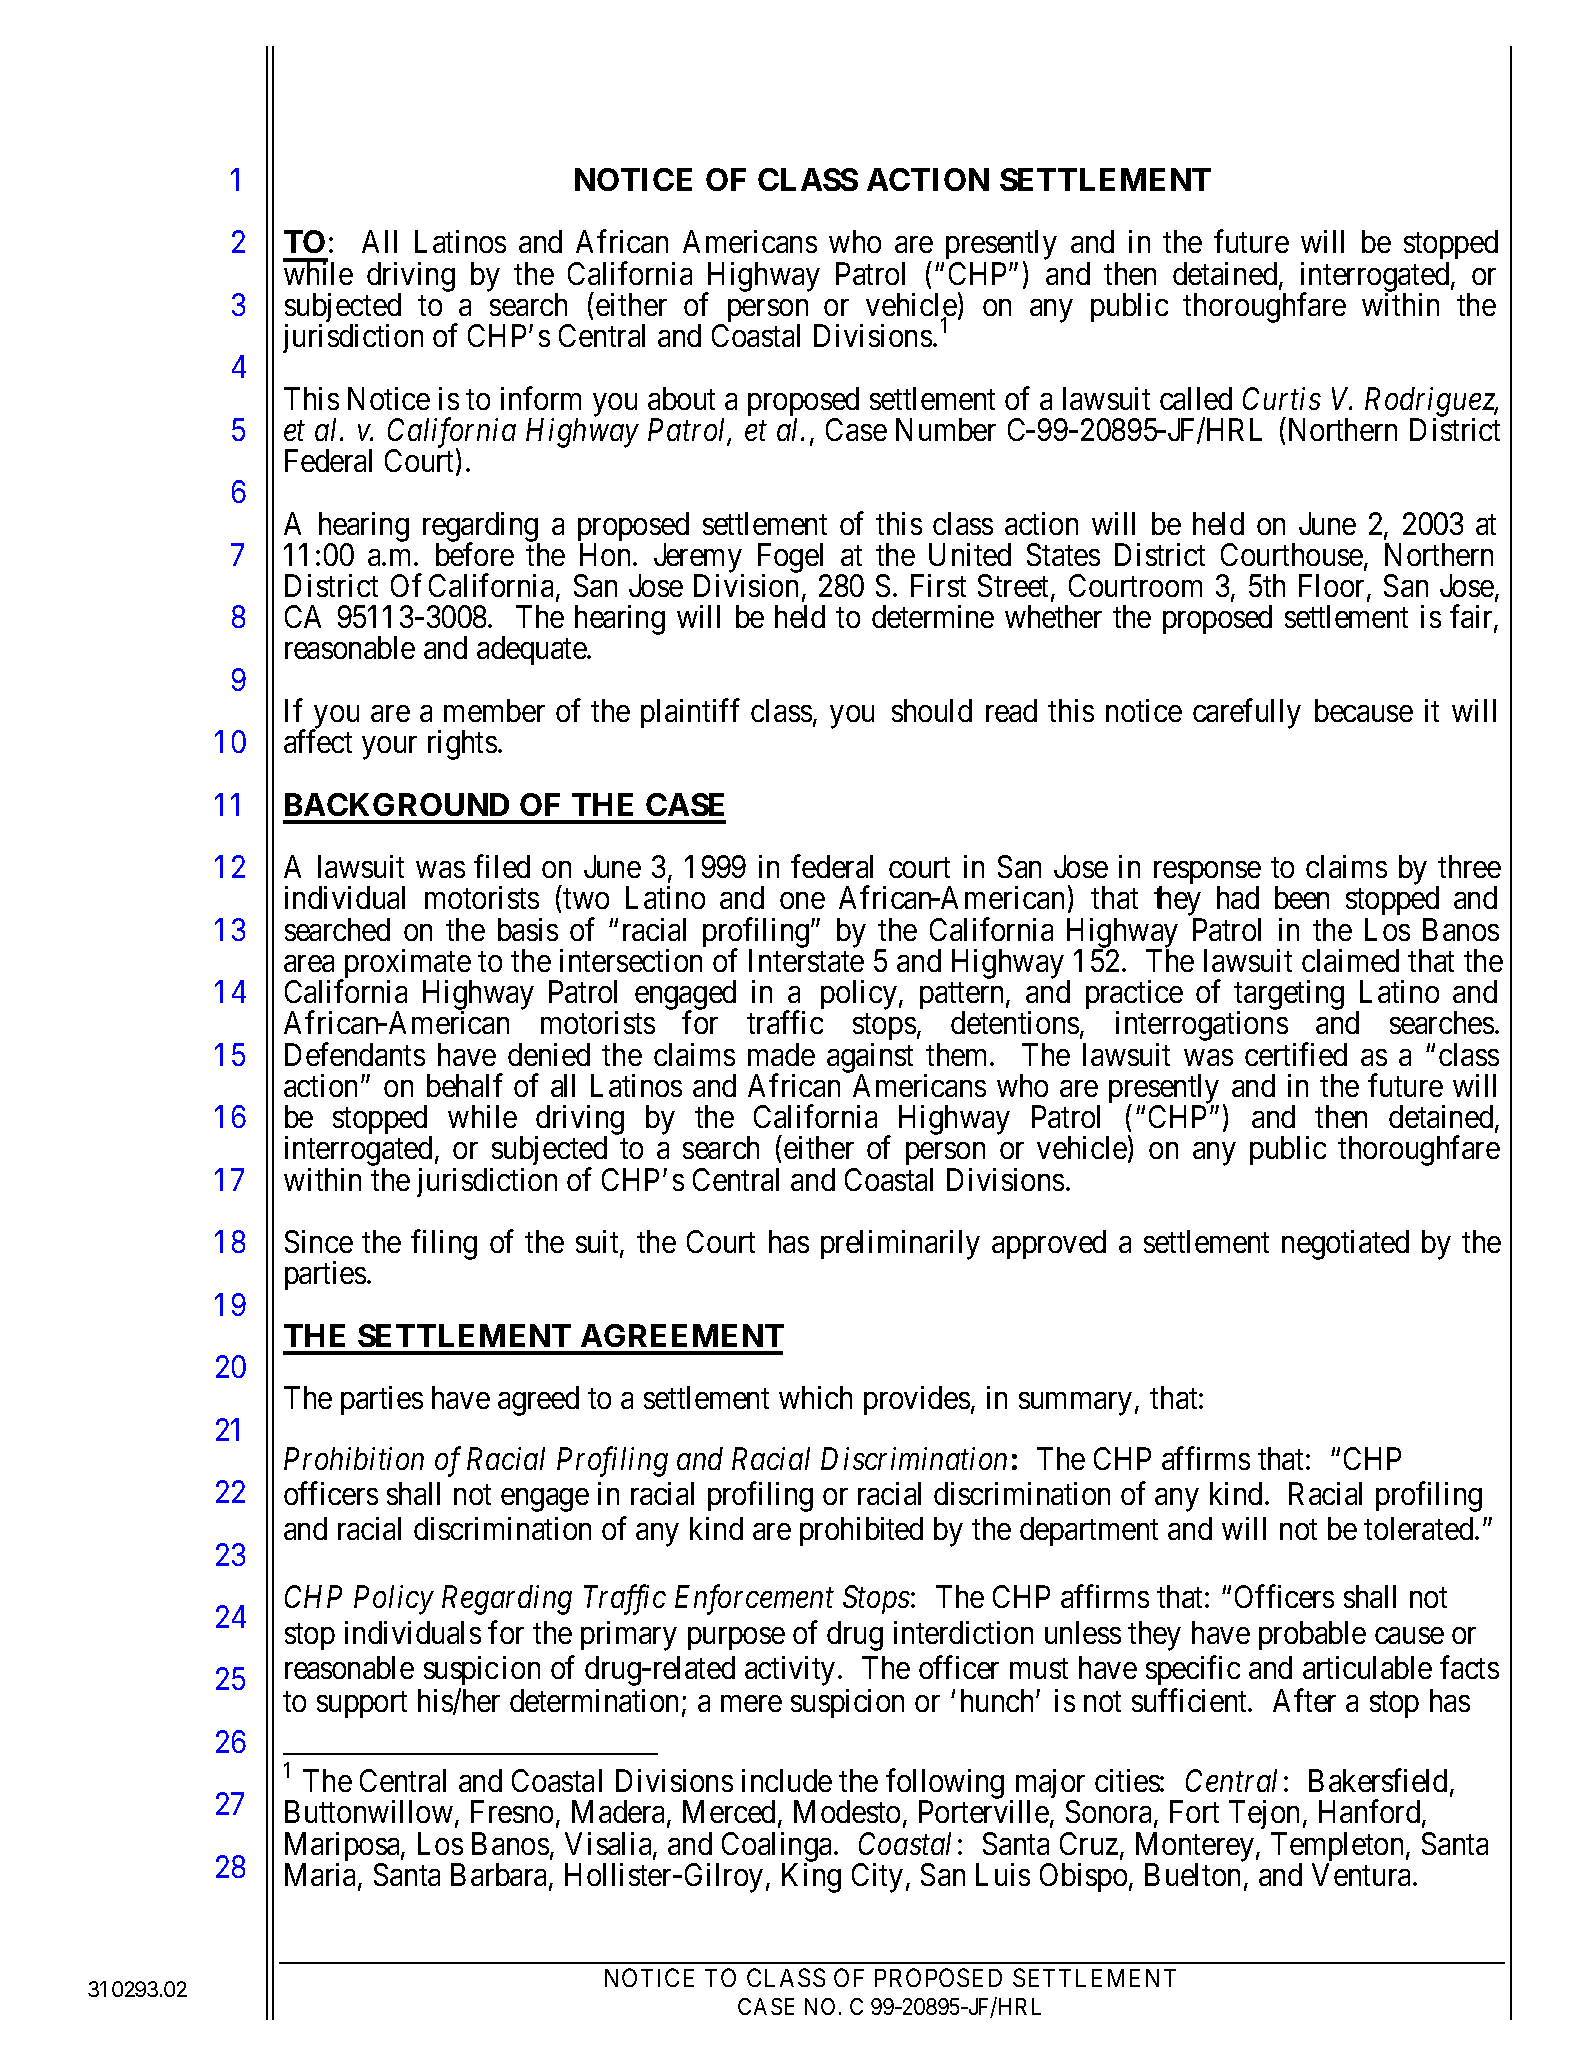 The image size is (1593, 2062). What do you see at coordinates (1282, 398) in the screenshot?
I see `Curtis` at bounding box center [1282, 398].
